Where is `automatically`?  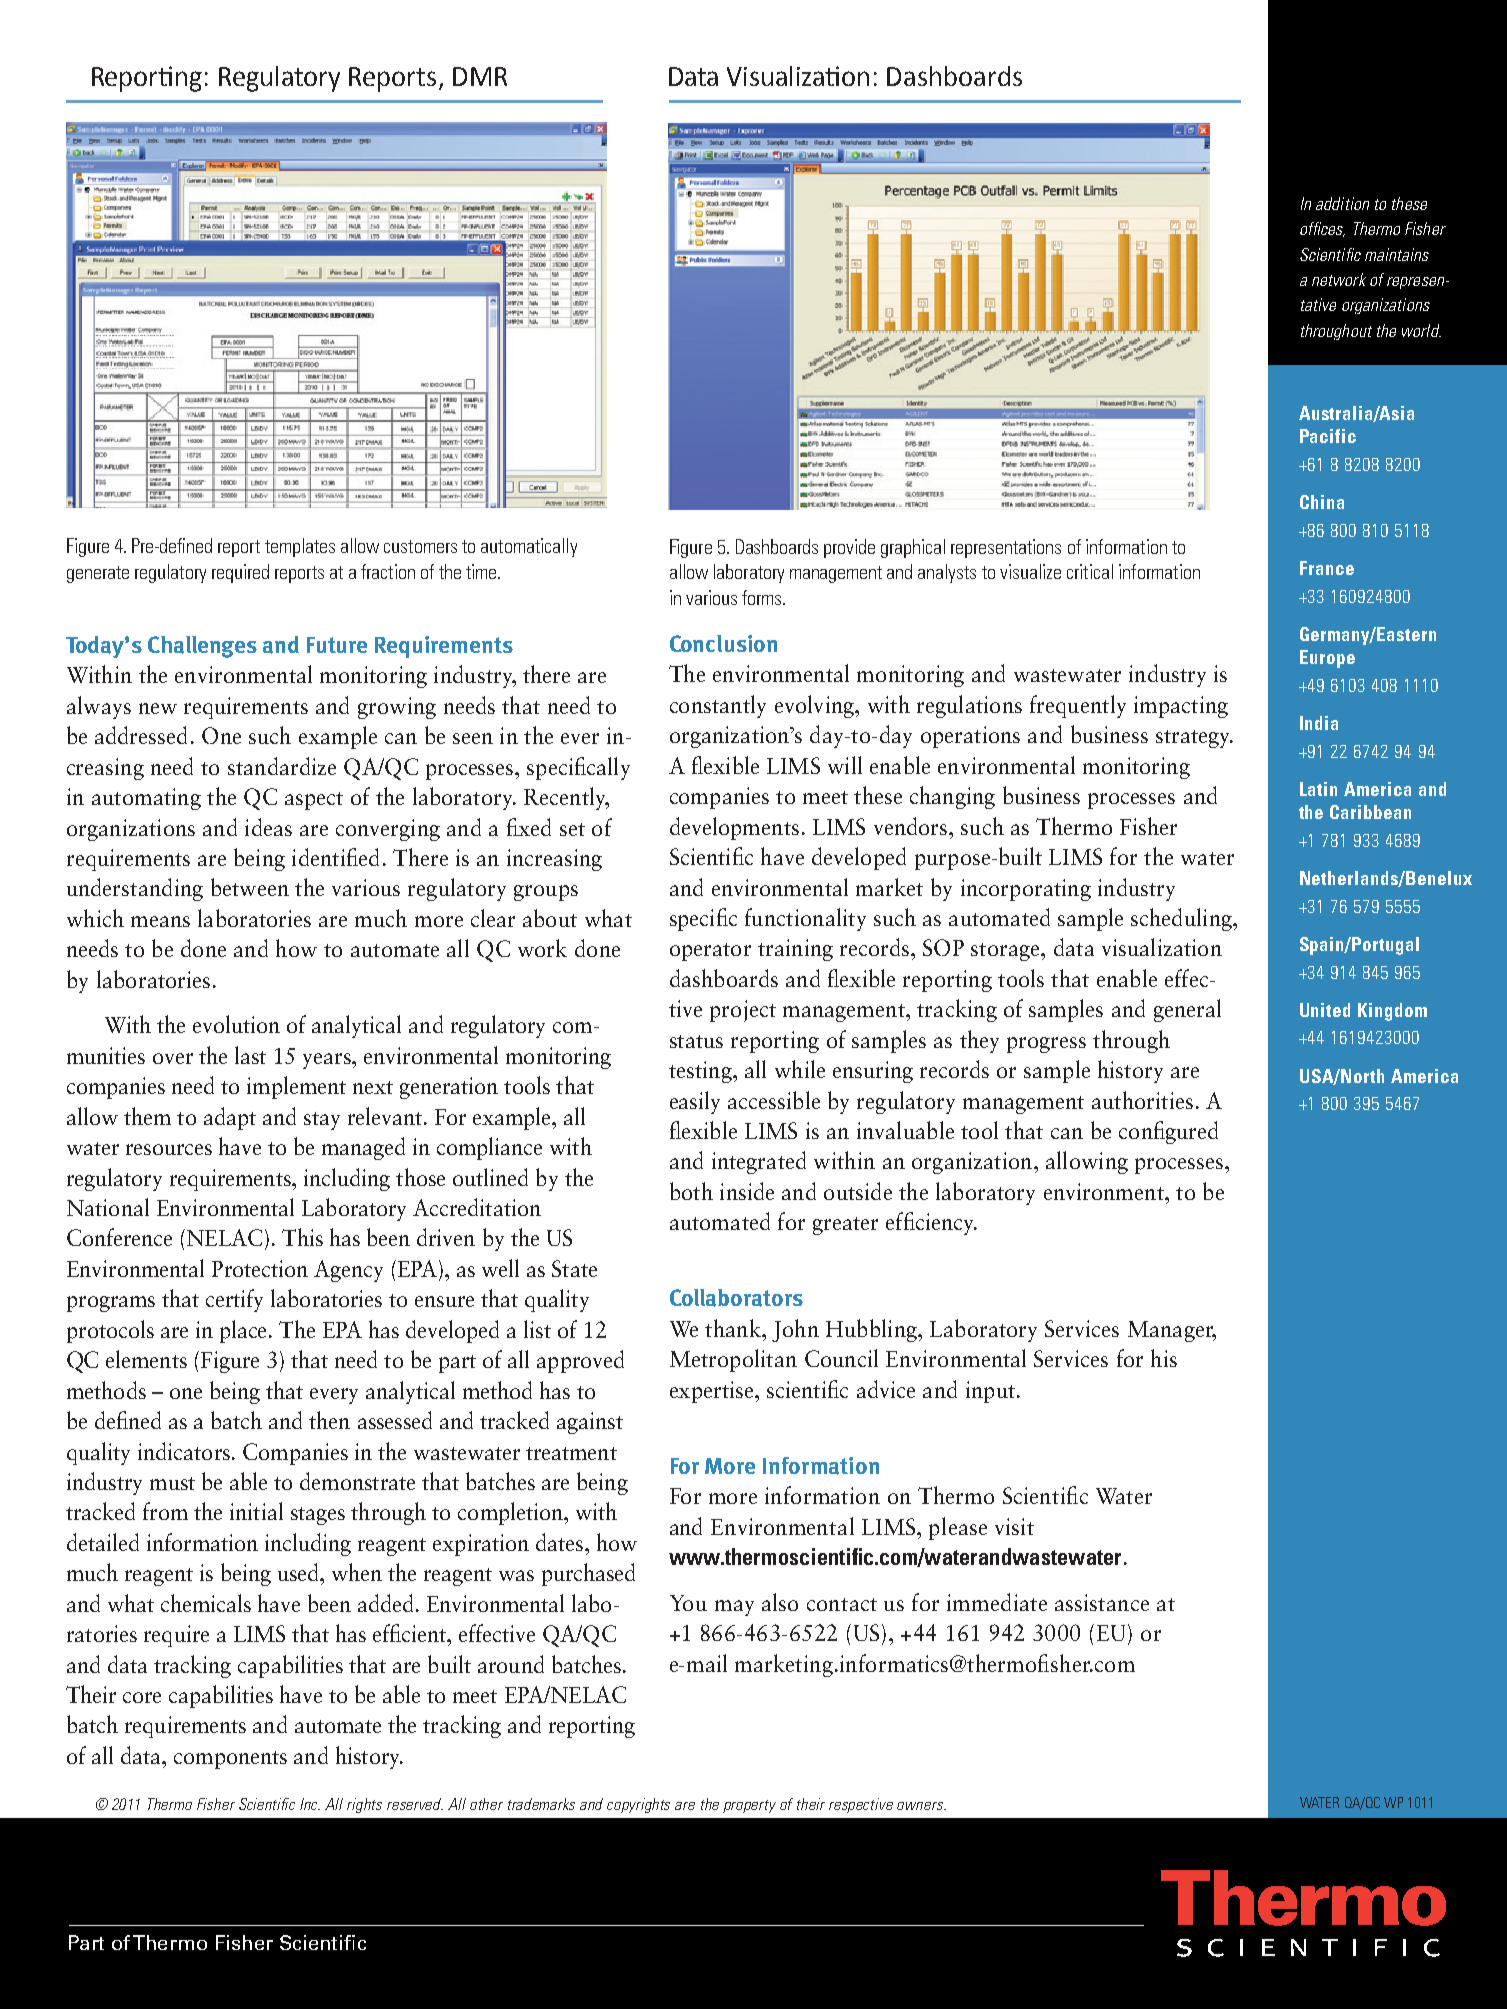 automatically is located at coordinates (529, 547).
